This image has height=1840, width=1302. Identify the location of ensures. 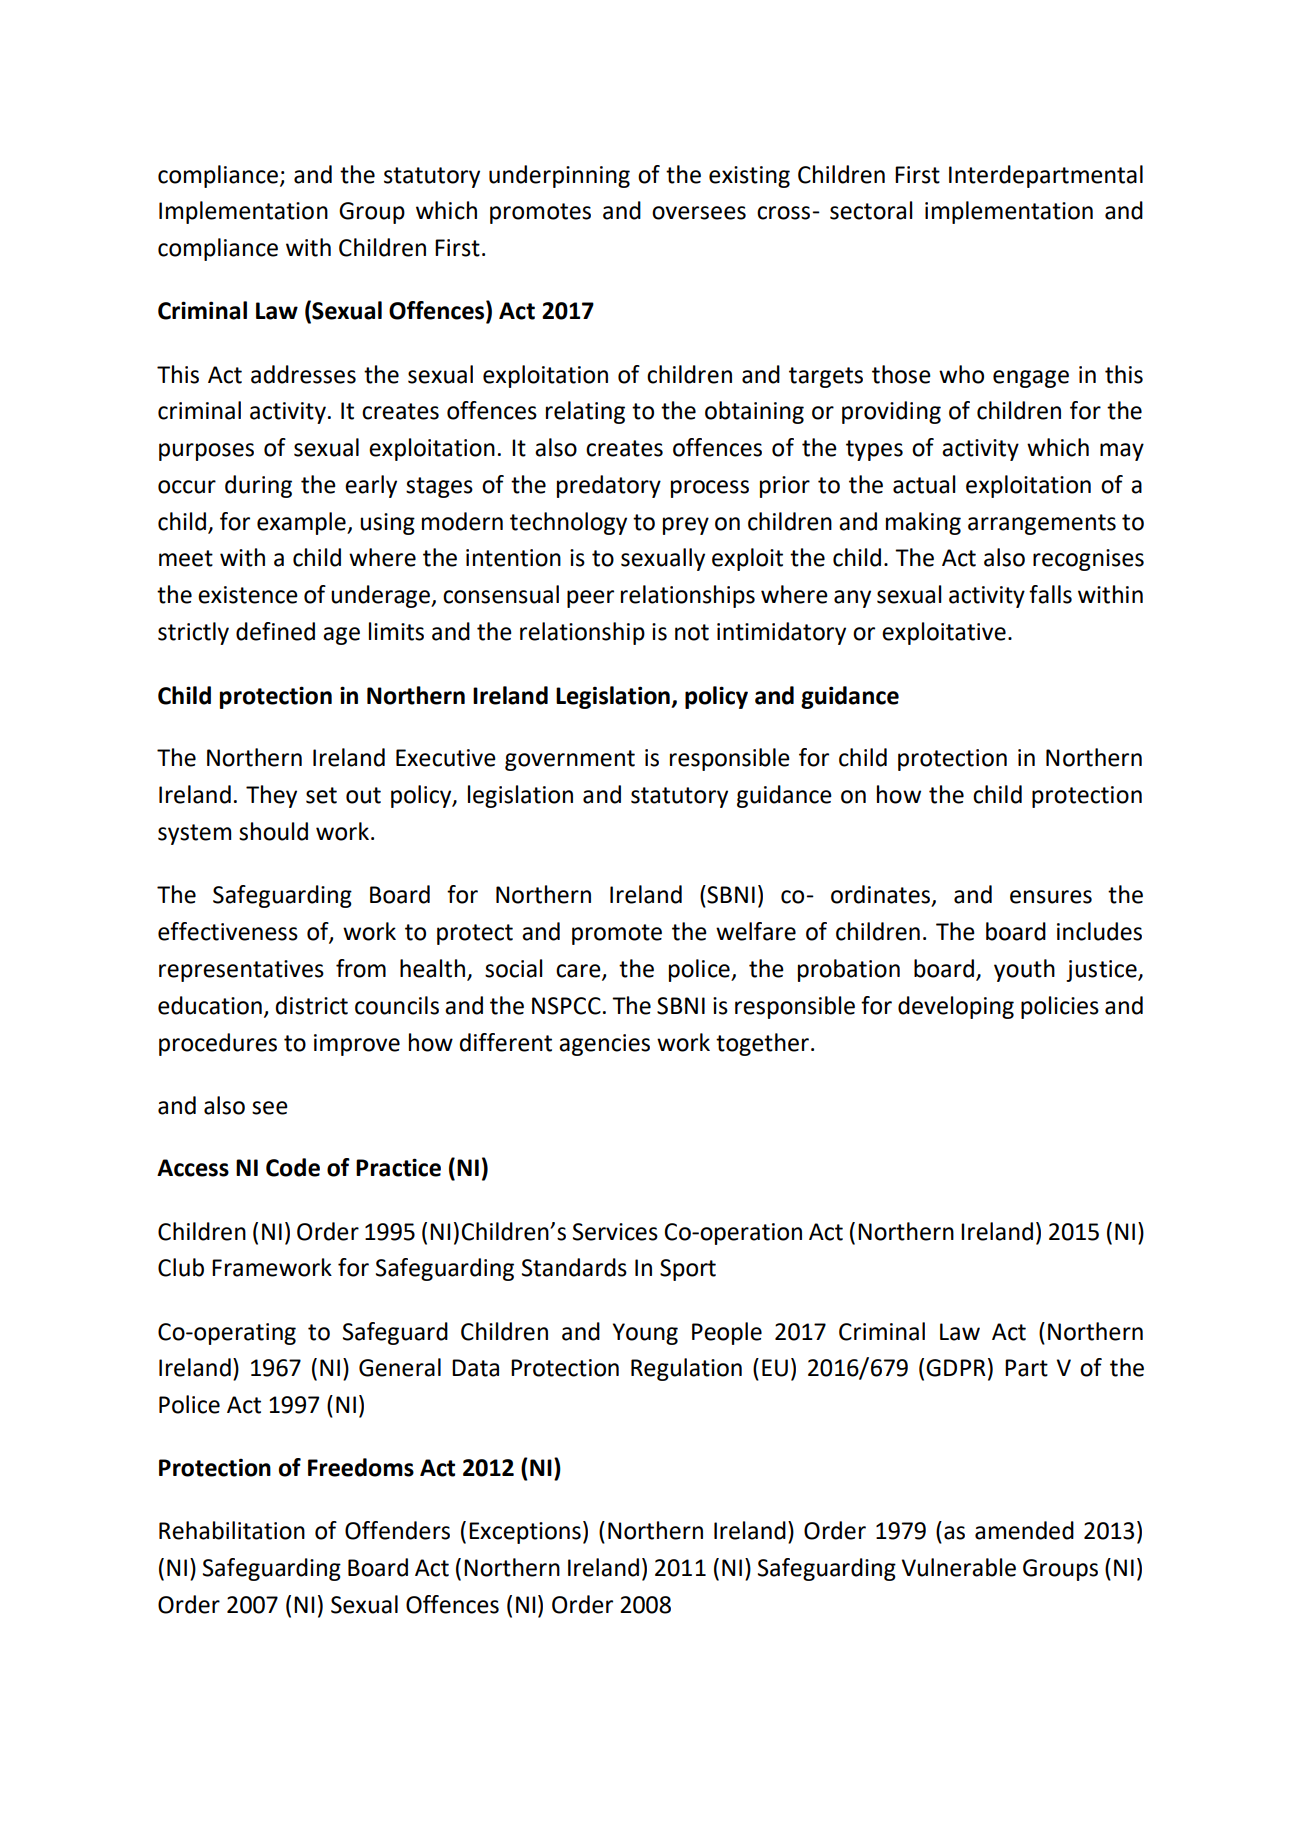
(1051, 897).
